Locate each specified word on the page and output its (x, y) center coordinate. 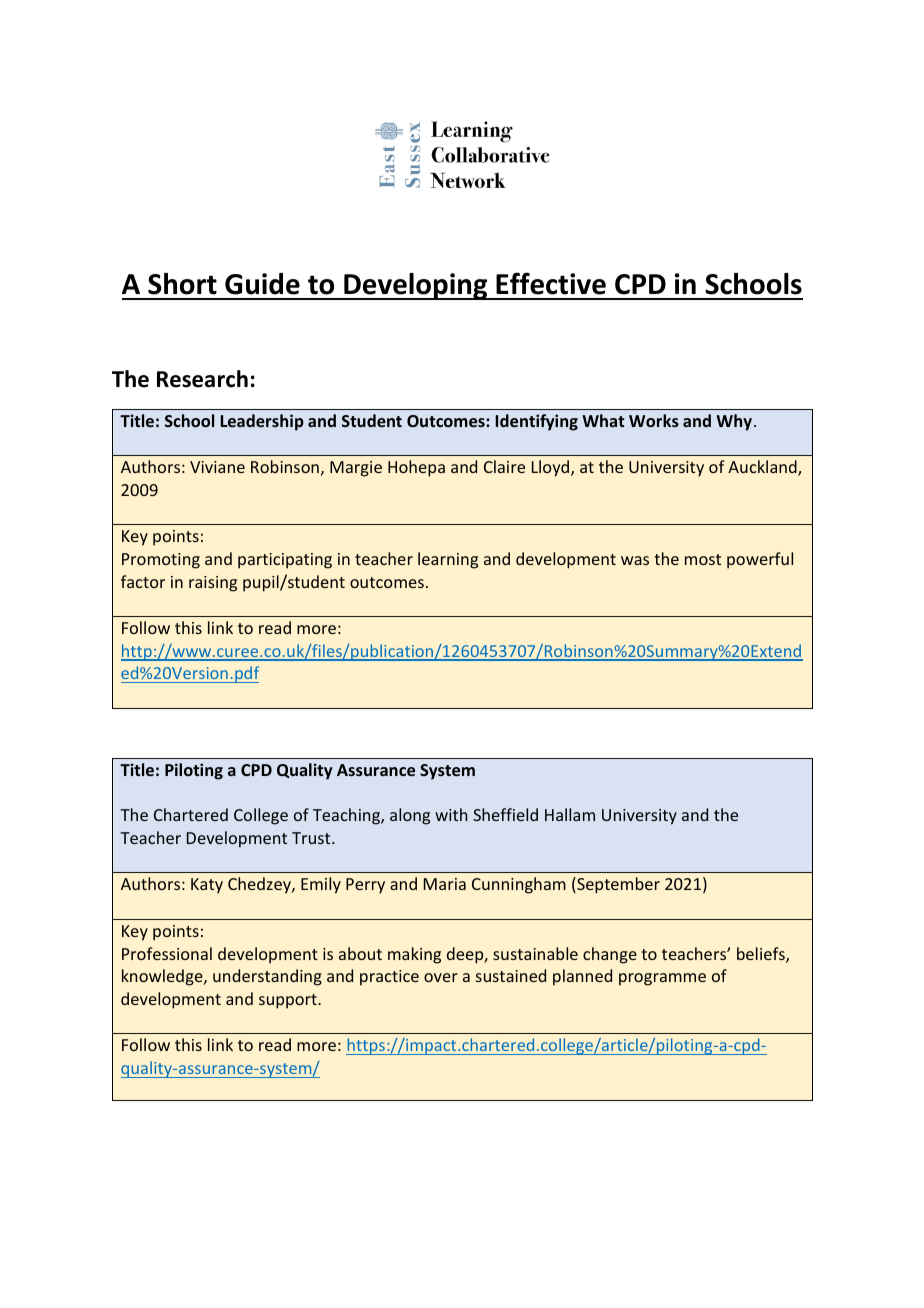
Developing (416, 286)
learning (448, 560)
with (451, 814)
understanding (267, 977)
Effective (551, 283)
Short (182, 284)
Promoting (161, 561)
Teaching (347, 816)
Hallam (570, 814)
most (703, 559)
